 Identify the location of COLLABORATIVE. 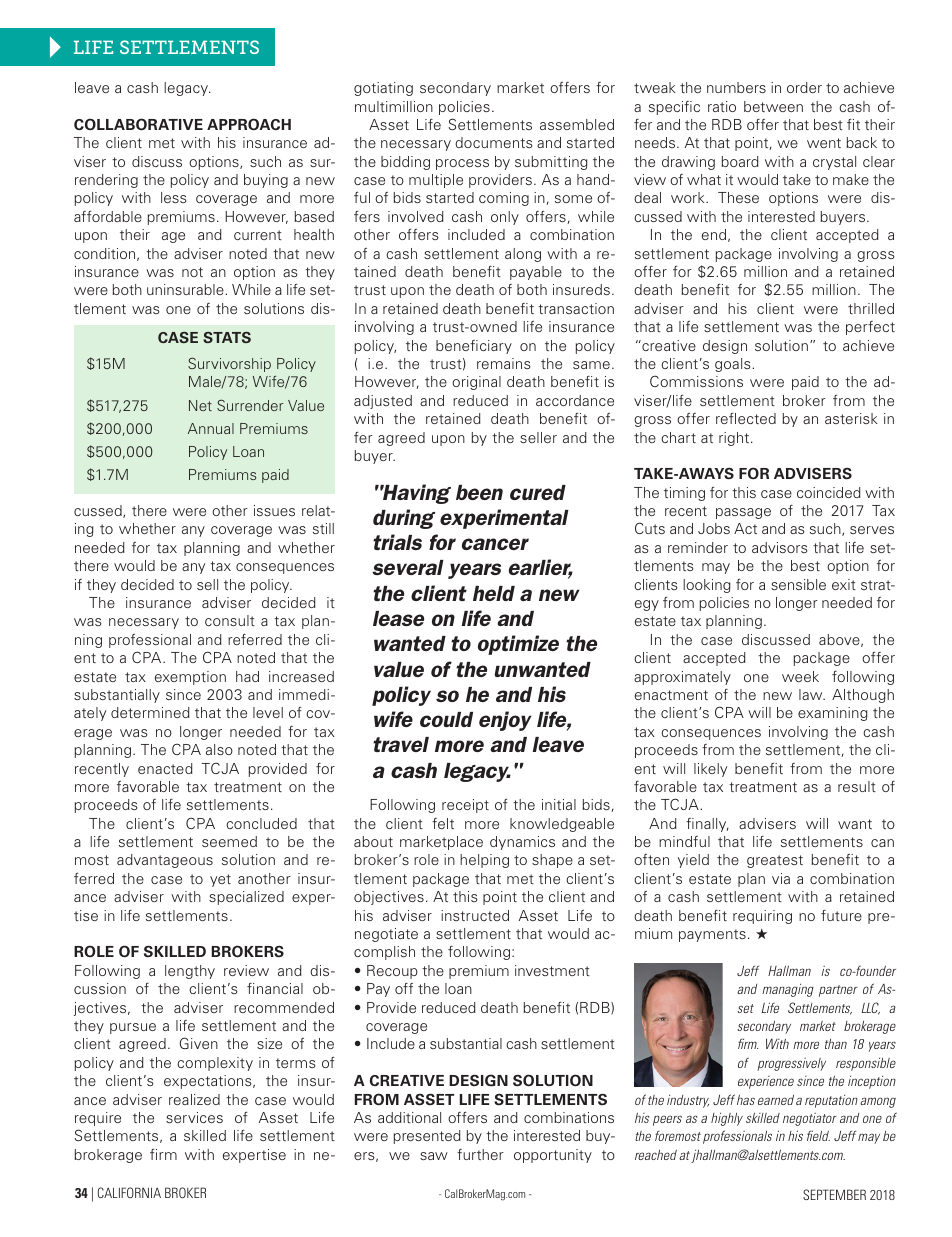
(138, 124).
